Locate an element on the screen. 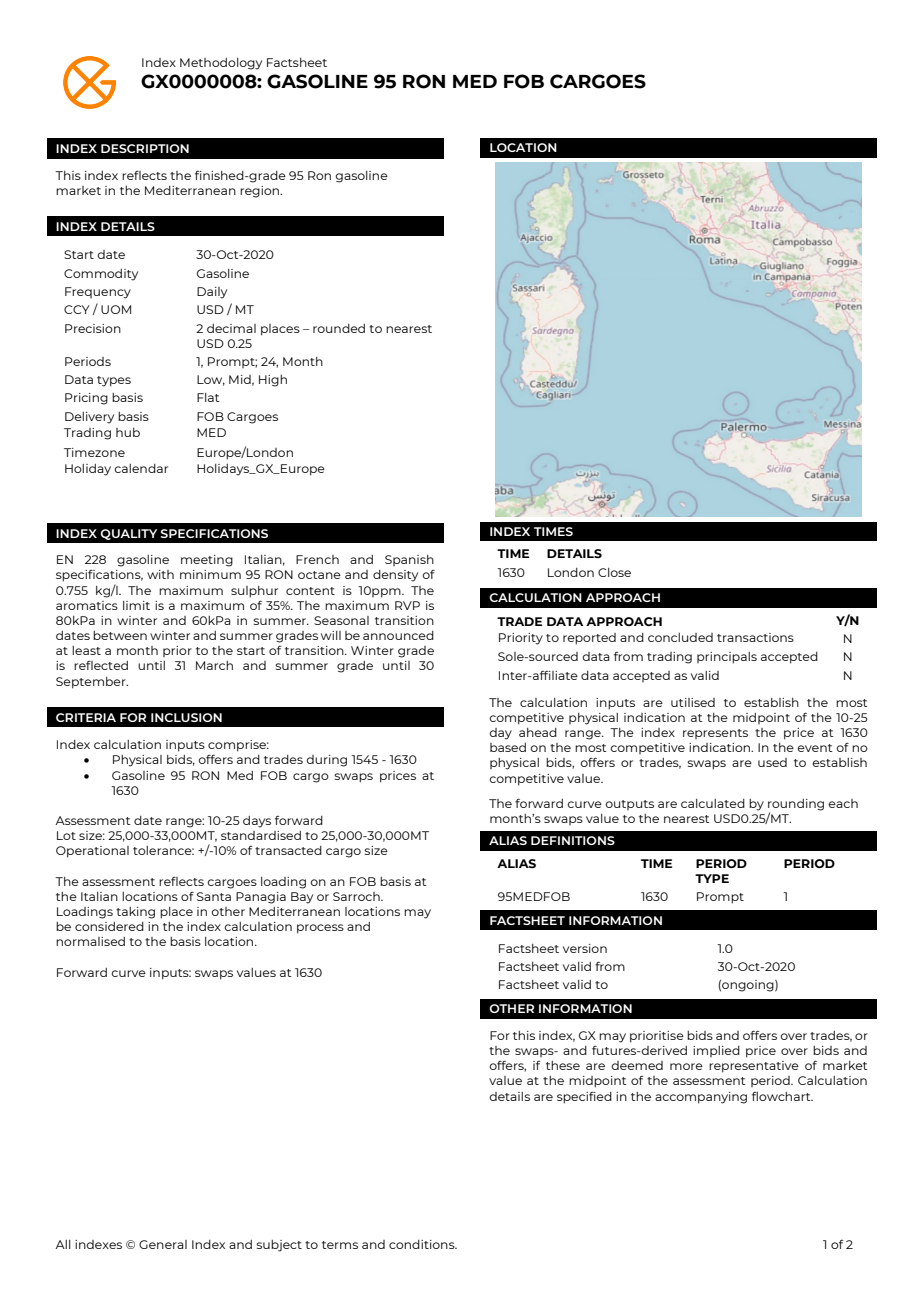 This screenshot has height=1308, width=924. region is located at coordinates (261, 192).
